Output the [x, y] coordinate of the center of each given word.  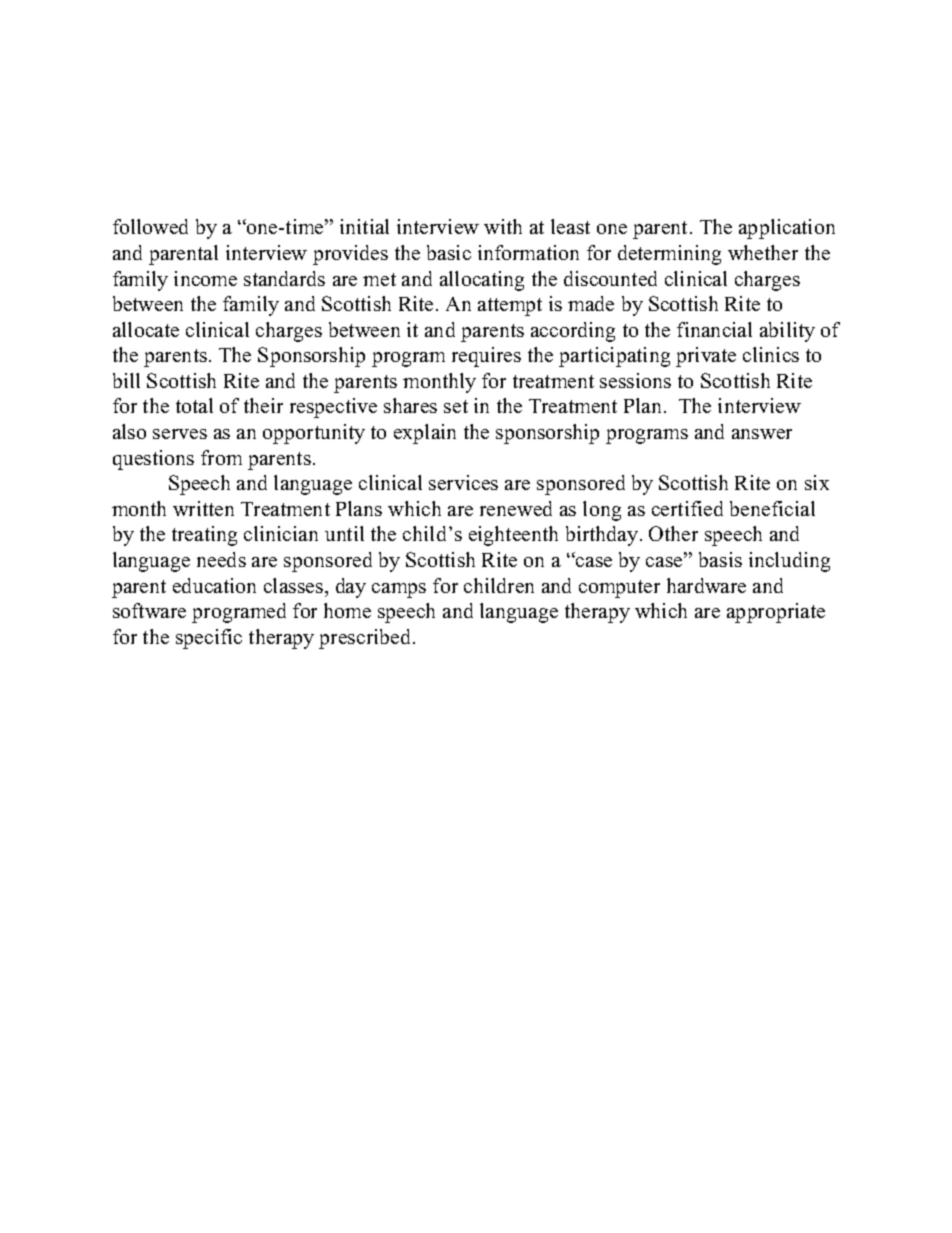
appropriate [776, 613]
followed [150, 226]
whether [763, 252]
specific [209, 639]
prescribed [366, 639]
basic [449, 252]
